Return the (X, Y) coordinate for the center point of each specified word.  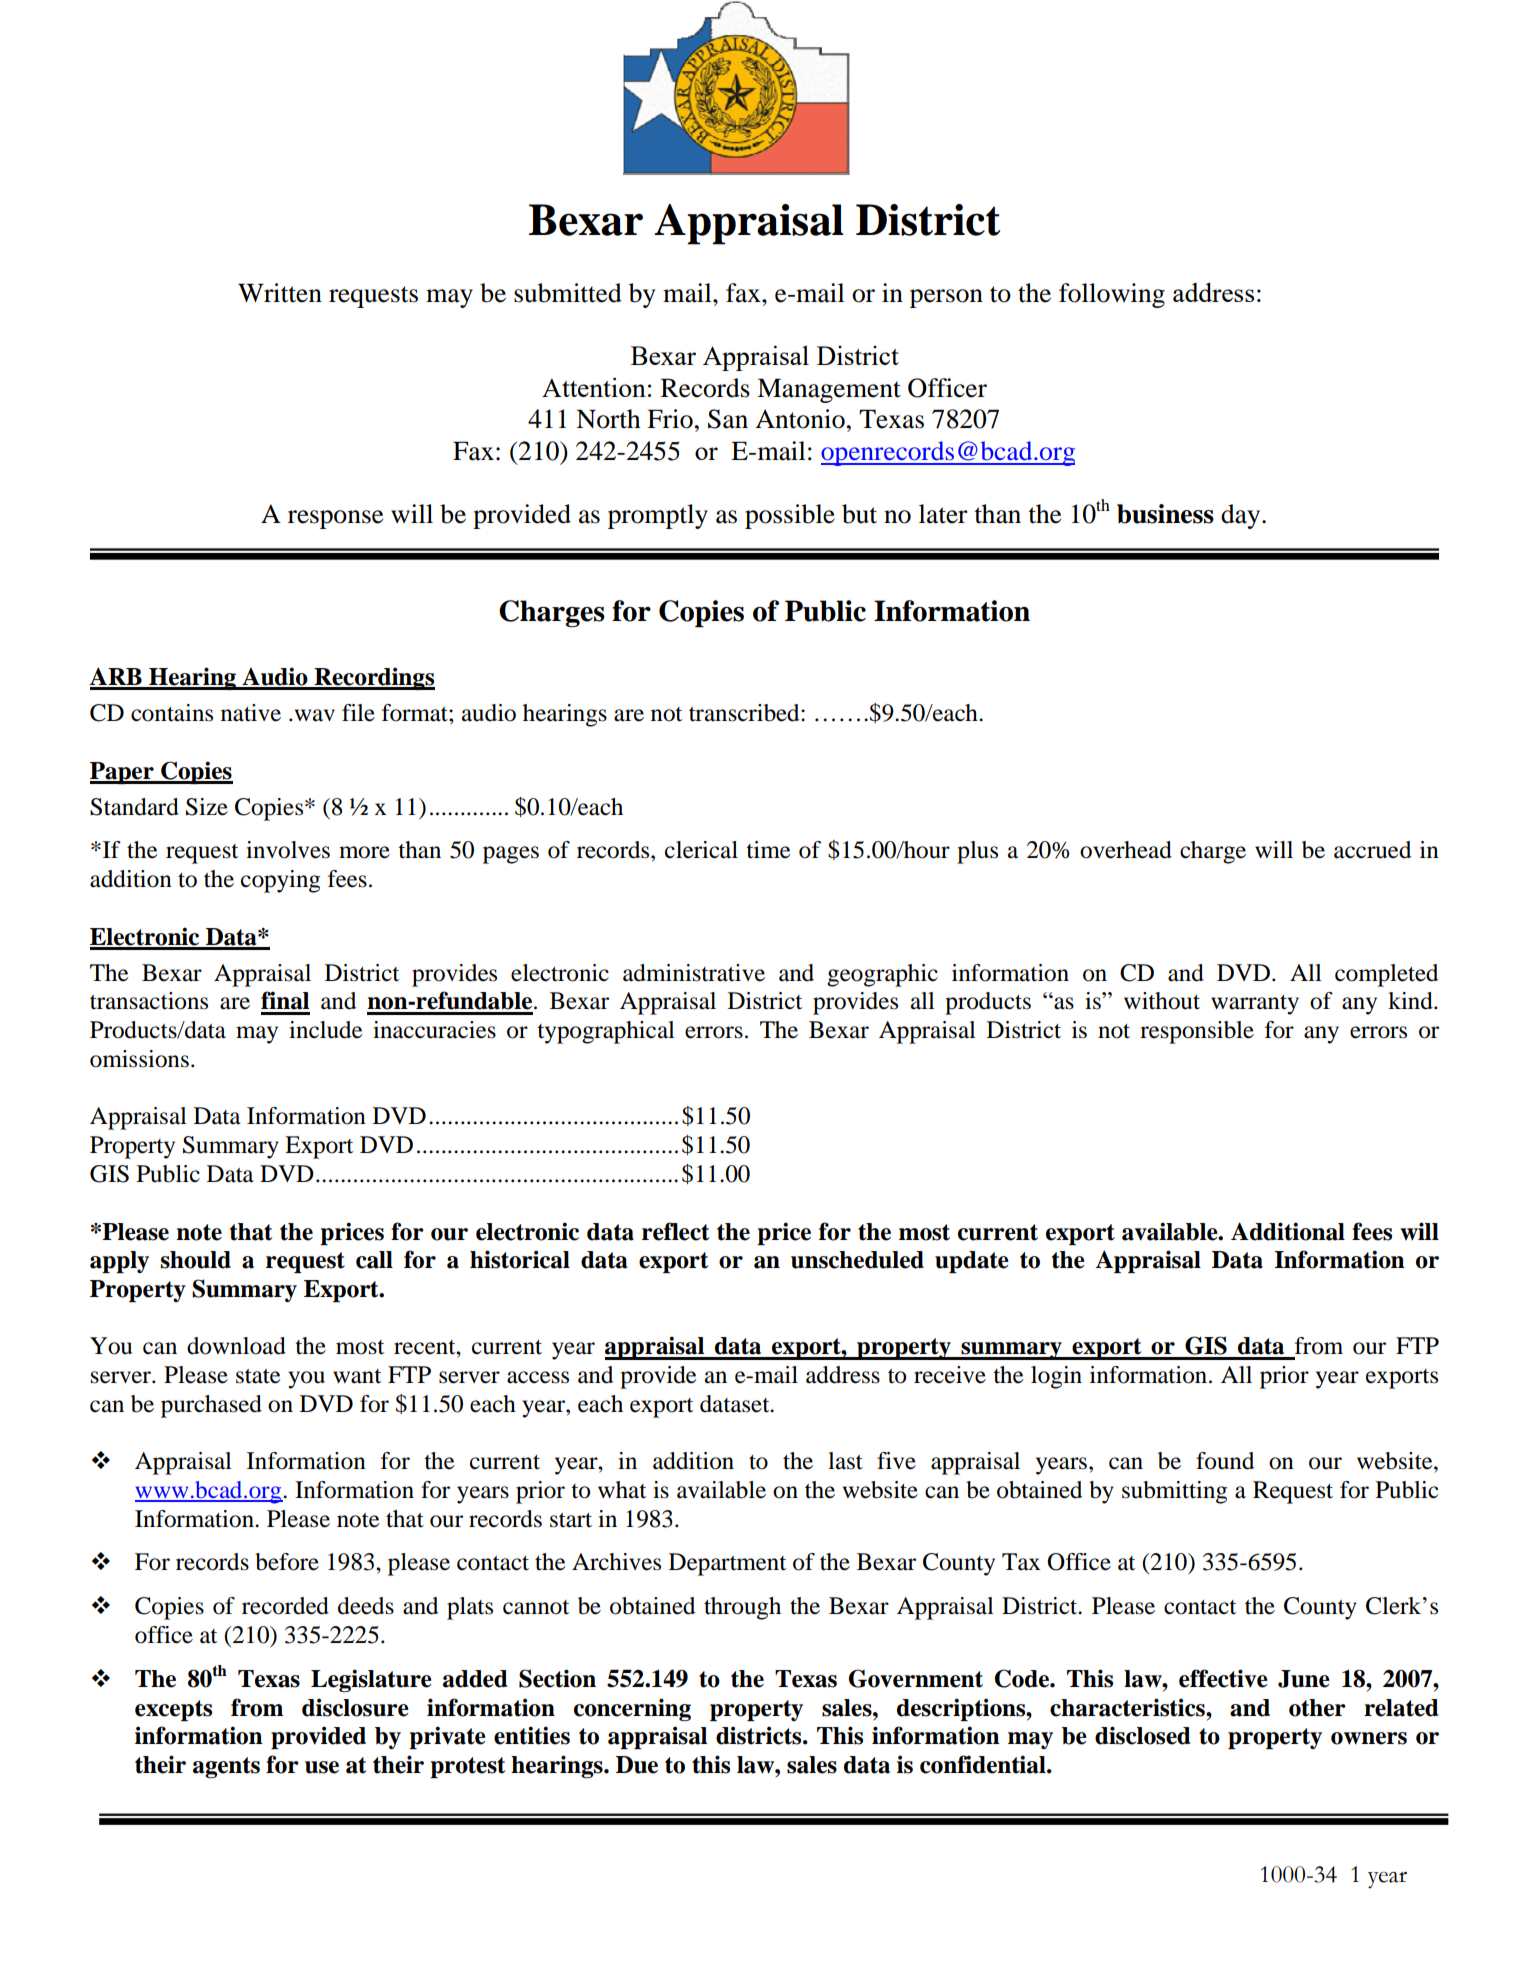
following (1112, 295)
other (1317, 1708)
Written (280, 293)
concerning (632, 1709)
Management (829, 390)
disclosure (355, 1707)
